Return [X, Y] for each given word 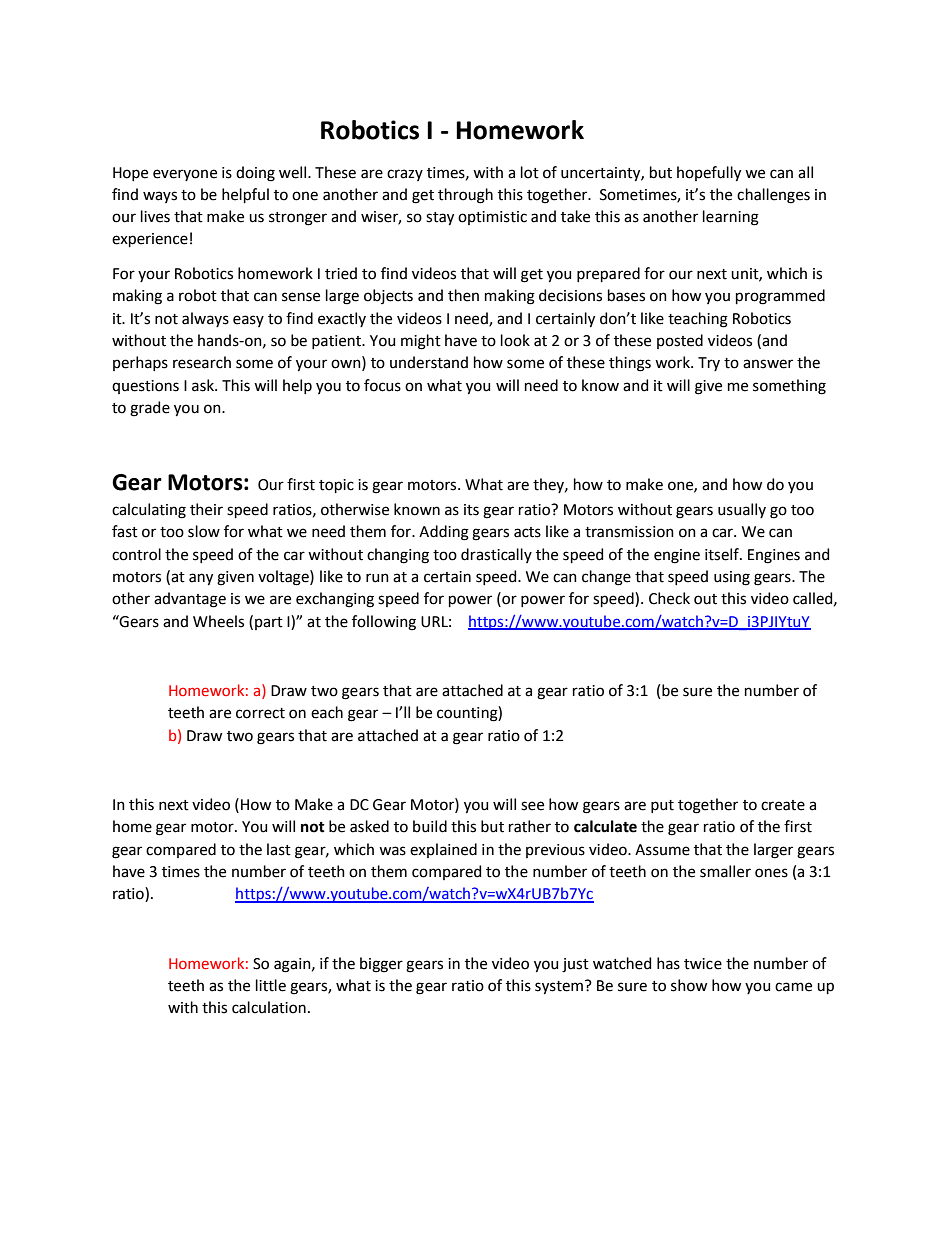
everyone [185, 175]
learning [731, 218]
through [465, 196]
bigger [381, 965]
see [532, 806]
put [662, 806]
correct [260, 713]
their [206, 509]
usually [742, 510]
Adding [444, 533]
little [271, 985]
